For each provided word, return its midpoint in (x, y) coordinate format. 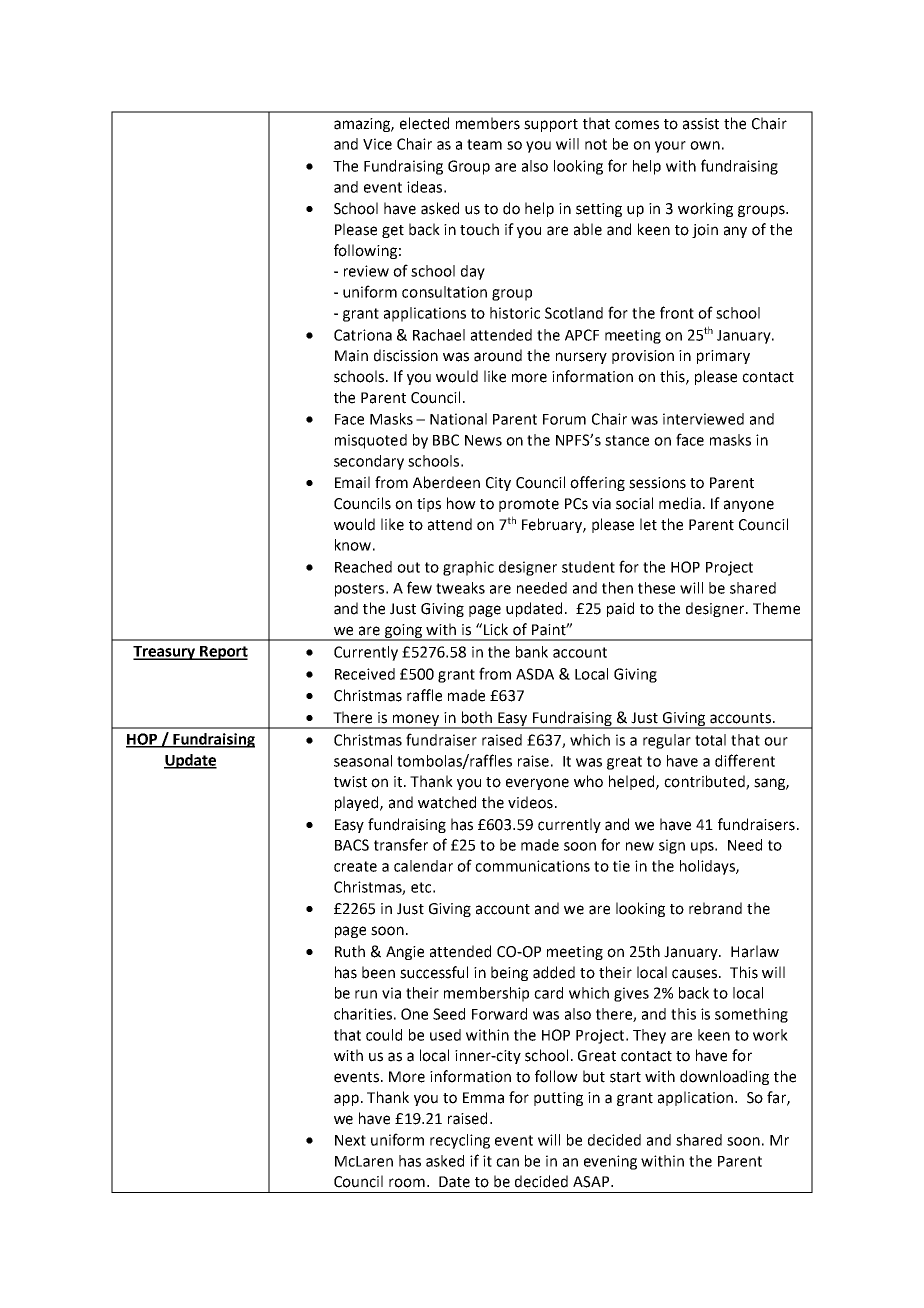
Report (223, 653)
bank (532, 652)
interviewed (703, 419)
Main (351, 356)
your (670, 147)
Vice (377, 144)
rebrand (715, 908)
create (355, 866)
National (458, 419)
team (484, 144)
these (656, 588)
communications (532, 866)
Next (350, 1140)
